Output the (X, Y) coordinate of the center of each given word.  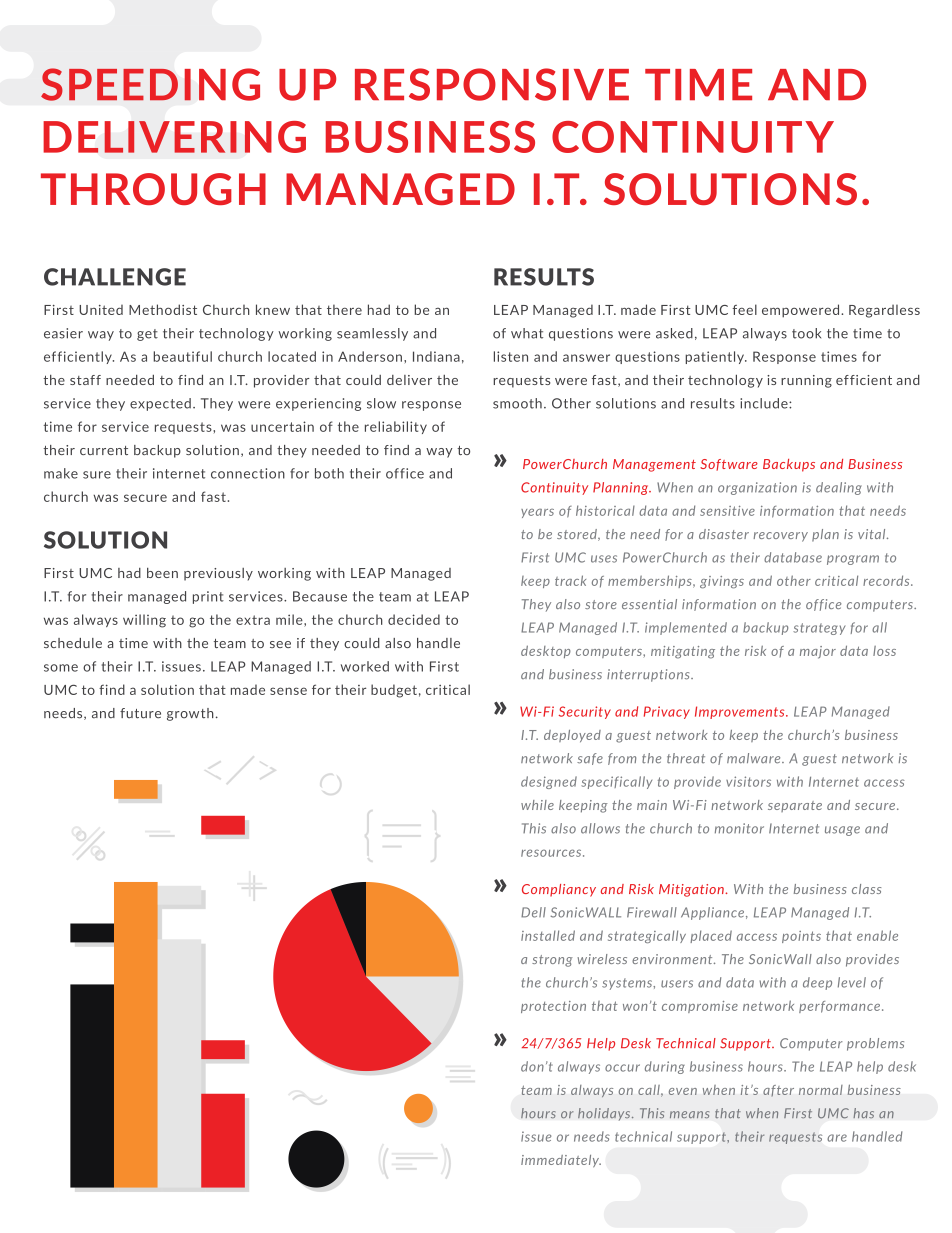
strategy (819, 629)
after (778, 1091)
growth (190, 714)
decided (414, 619)
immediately (561, 1161)
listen (511, 356)
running (806, 381)
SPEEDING (150, 84)
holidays (605, 1114)
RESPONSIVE (492, 84)
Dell (533, 912)
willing (144, 621)
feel (744, 309)
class (866, 889)
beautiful (182, 356)
